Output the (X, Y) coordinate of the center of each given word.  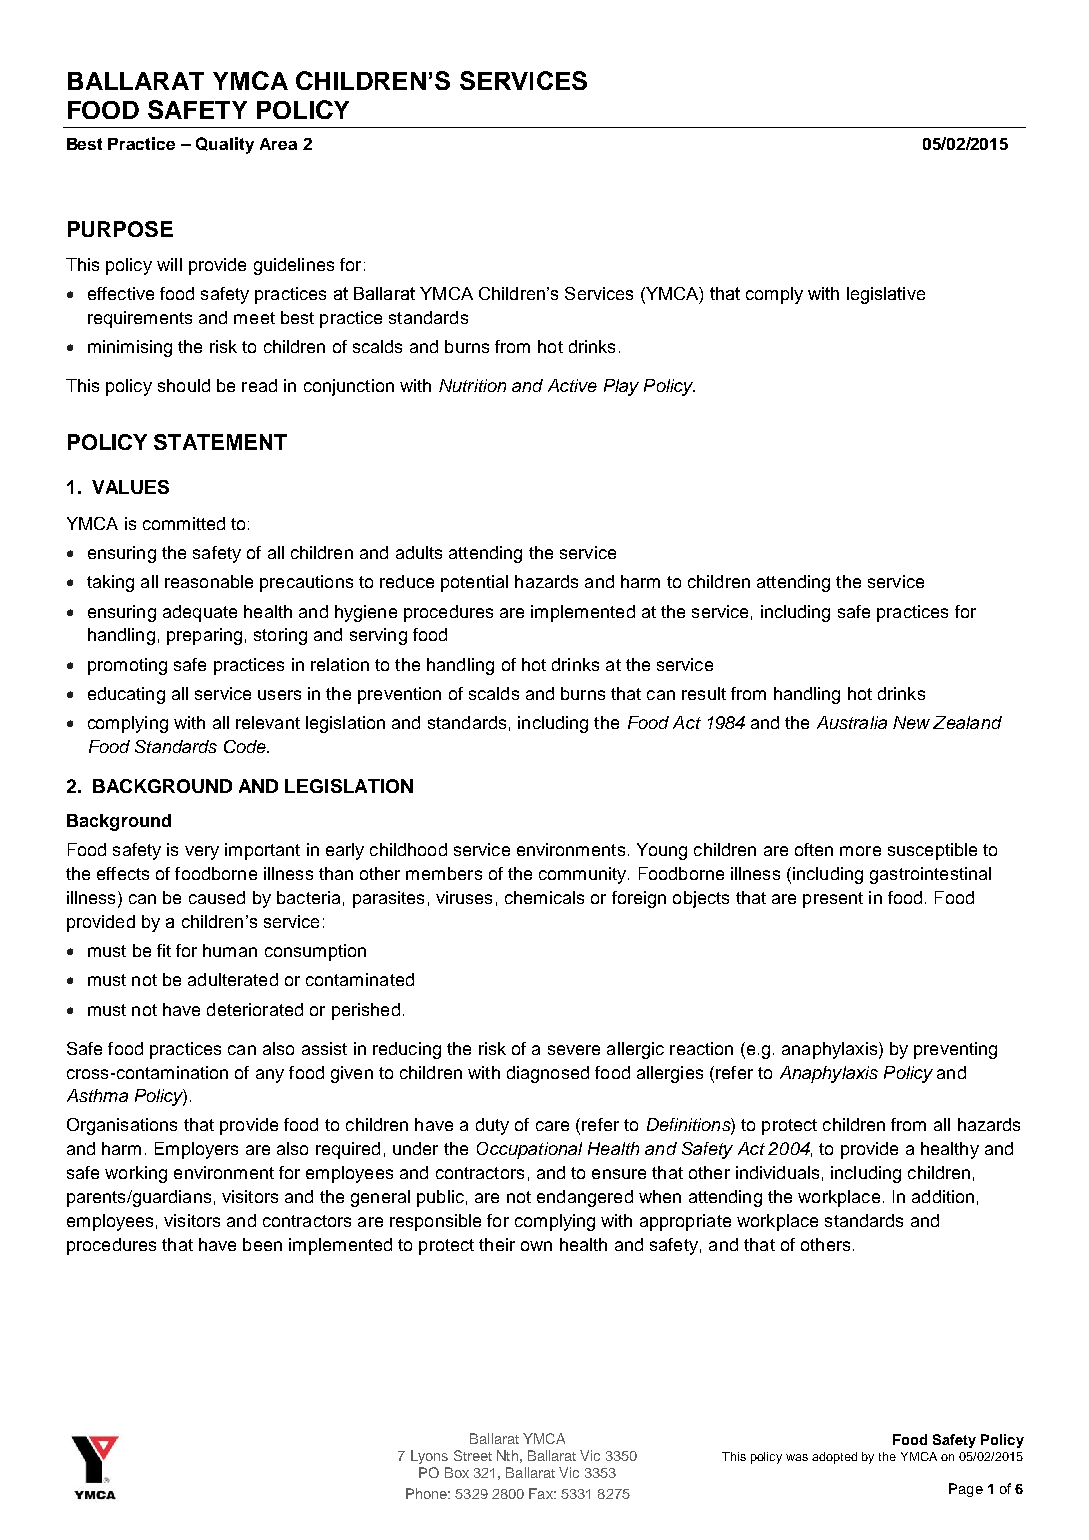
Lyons (429, 1457)
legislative (886, 295)
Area (278, 144)
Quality (225, 145)
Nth (507, 1455)
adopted (834, 1458)
